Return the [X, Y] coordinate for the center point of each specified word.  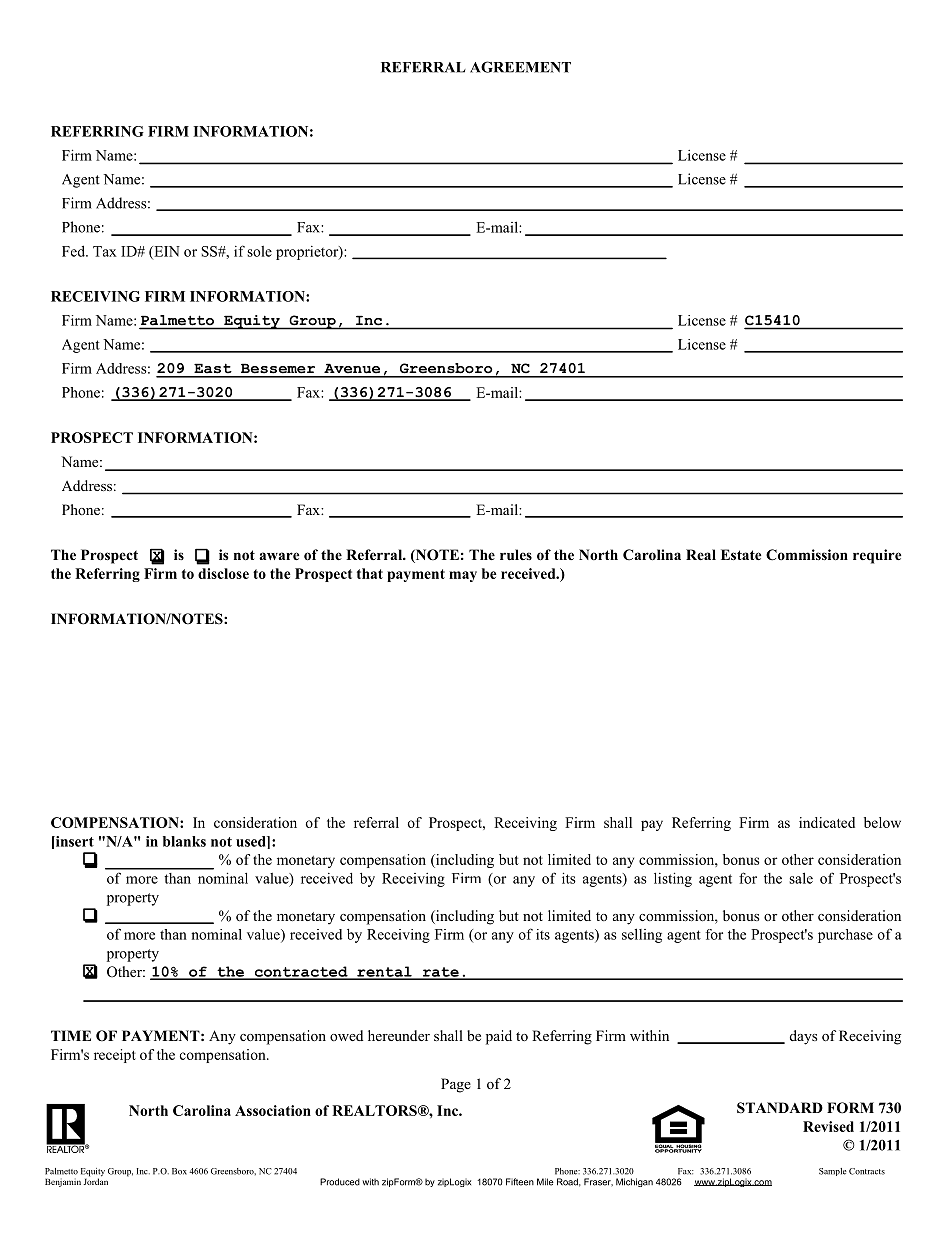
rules [516, 554]
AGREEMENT [520, 67]
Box [179, 1171]
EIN [166, 252]
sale [801, 878]
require [877, 556]
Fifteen [520, 1182]
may [463, 576]
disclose [223, 573]
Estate [741, 554]
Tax [105, 251]
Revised [828, 1126]
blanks [184, 841]
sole [259, 251]
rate [440, 973]
